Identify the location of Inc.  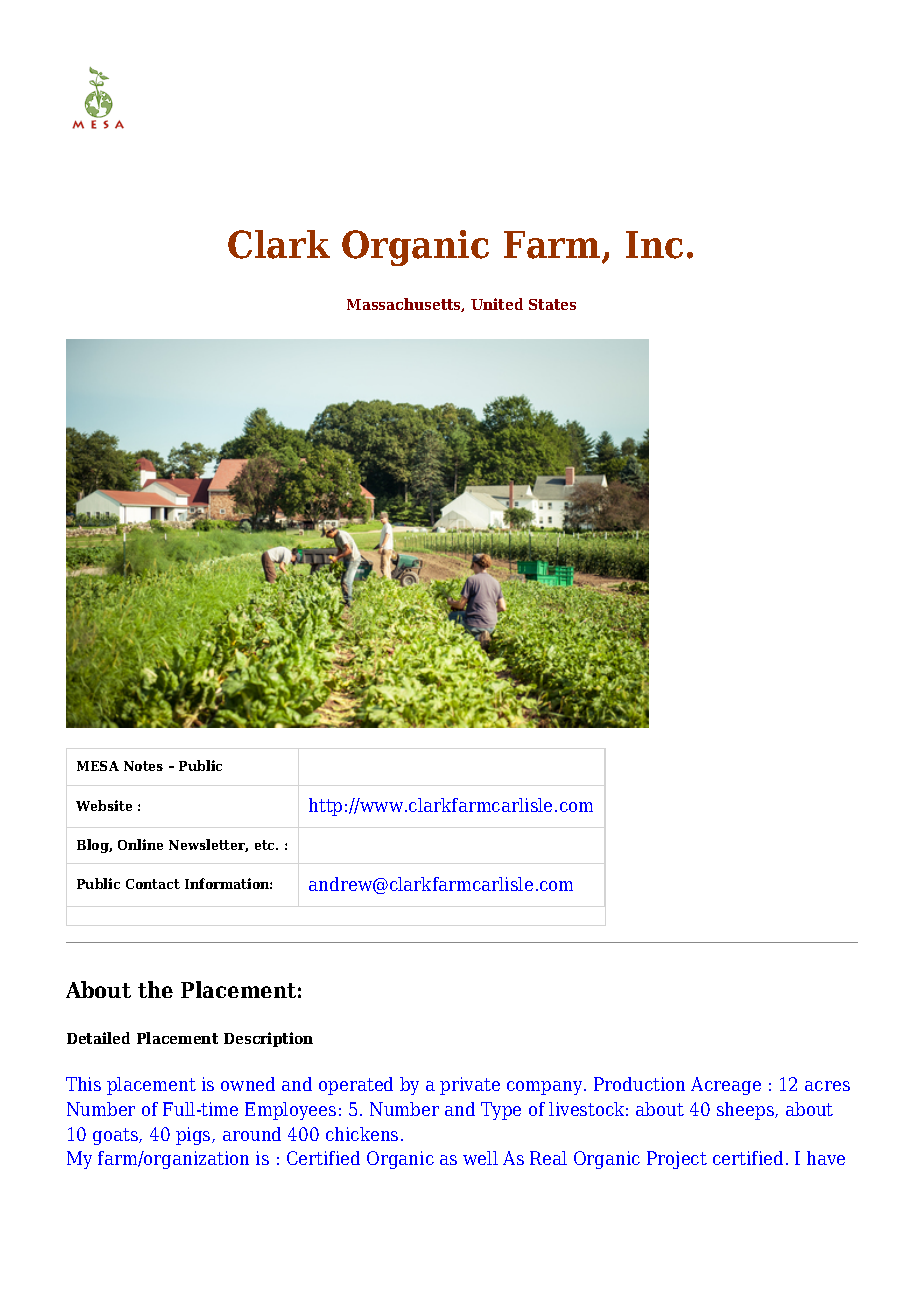
(654, 245).
